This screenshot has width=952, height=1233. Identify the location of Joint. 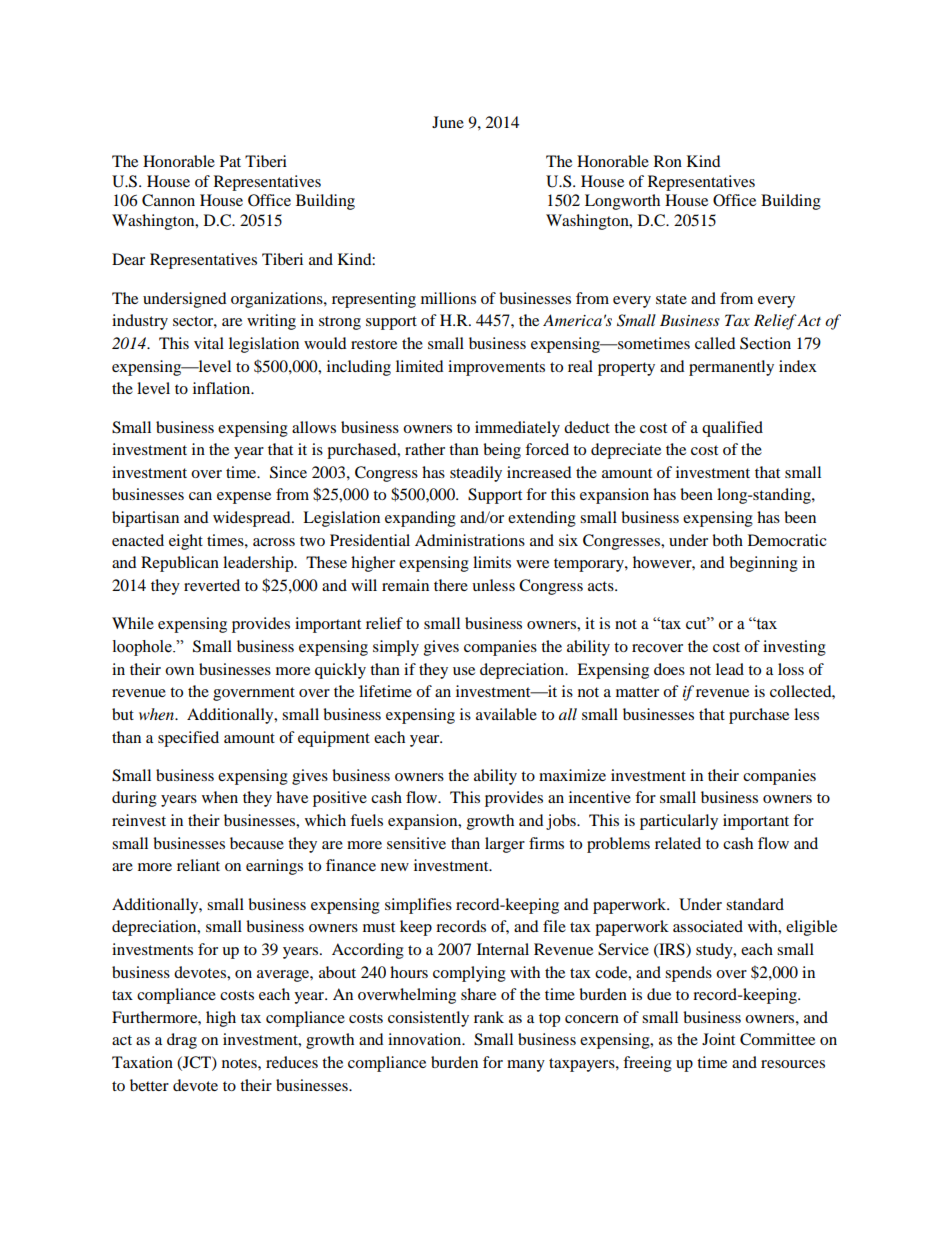
(718, 1039).
